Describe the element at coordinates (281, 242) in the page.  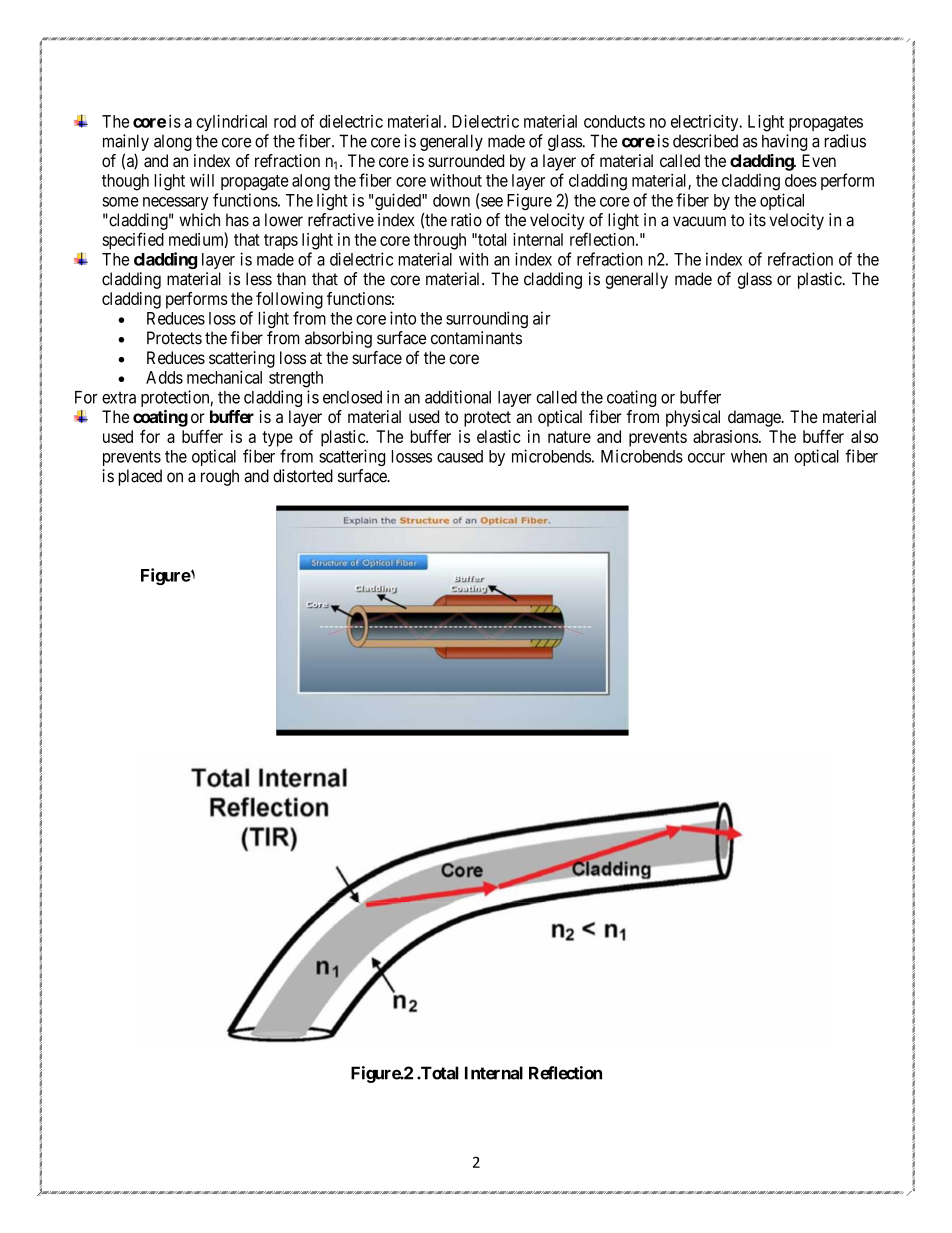
I see `traps` at that location.
